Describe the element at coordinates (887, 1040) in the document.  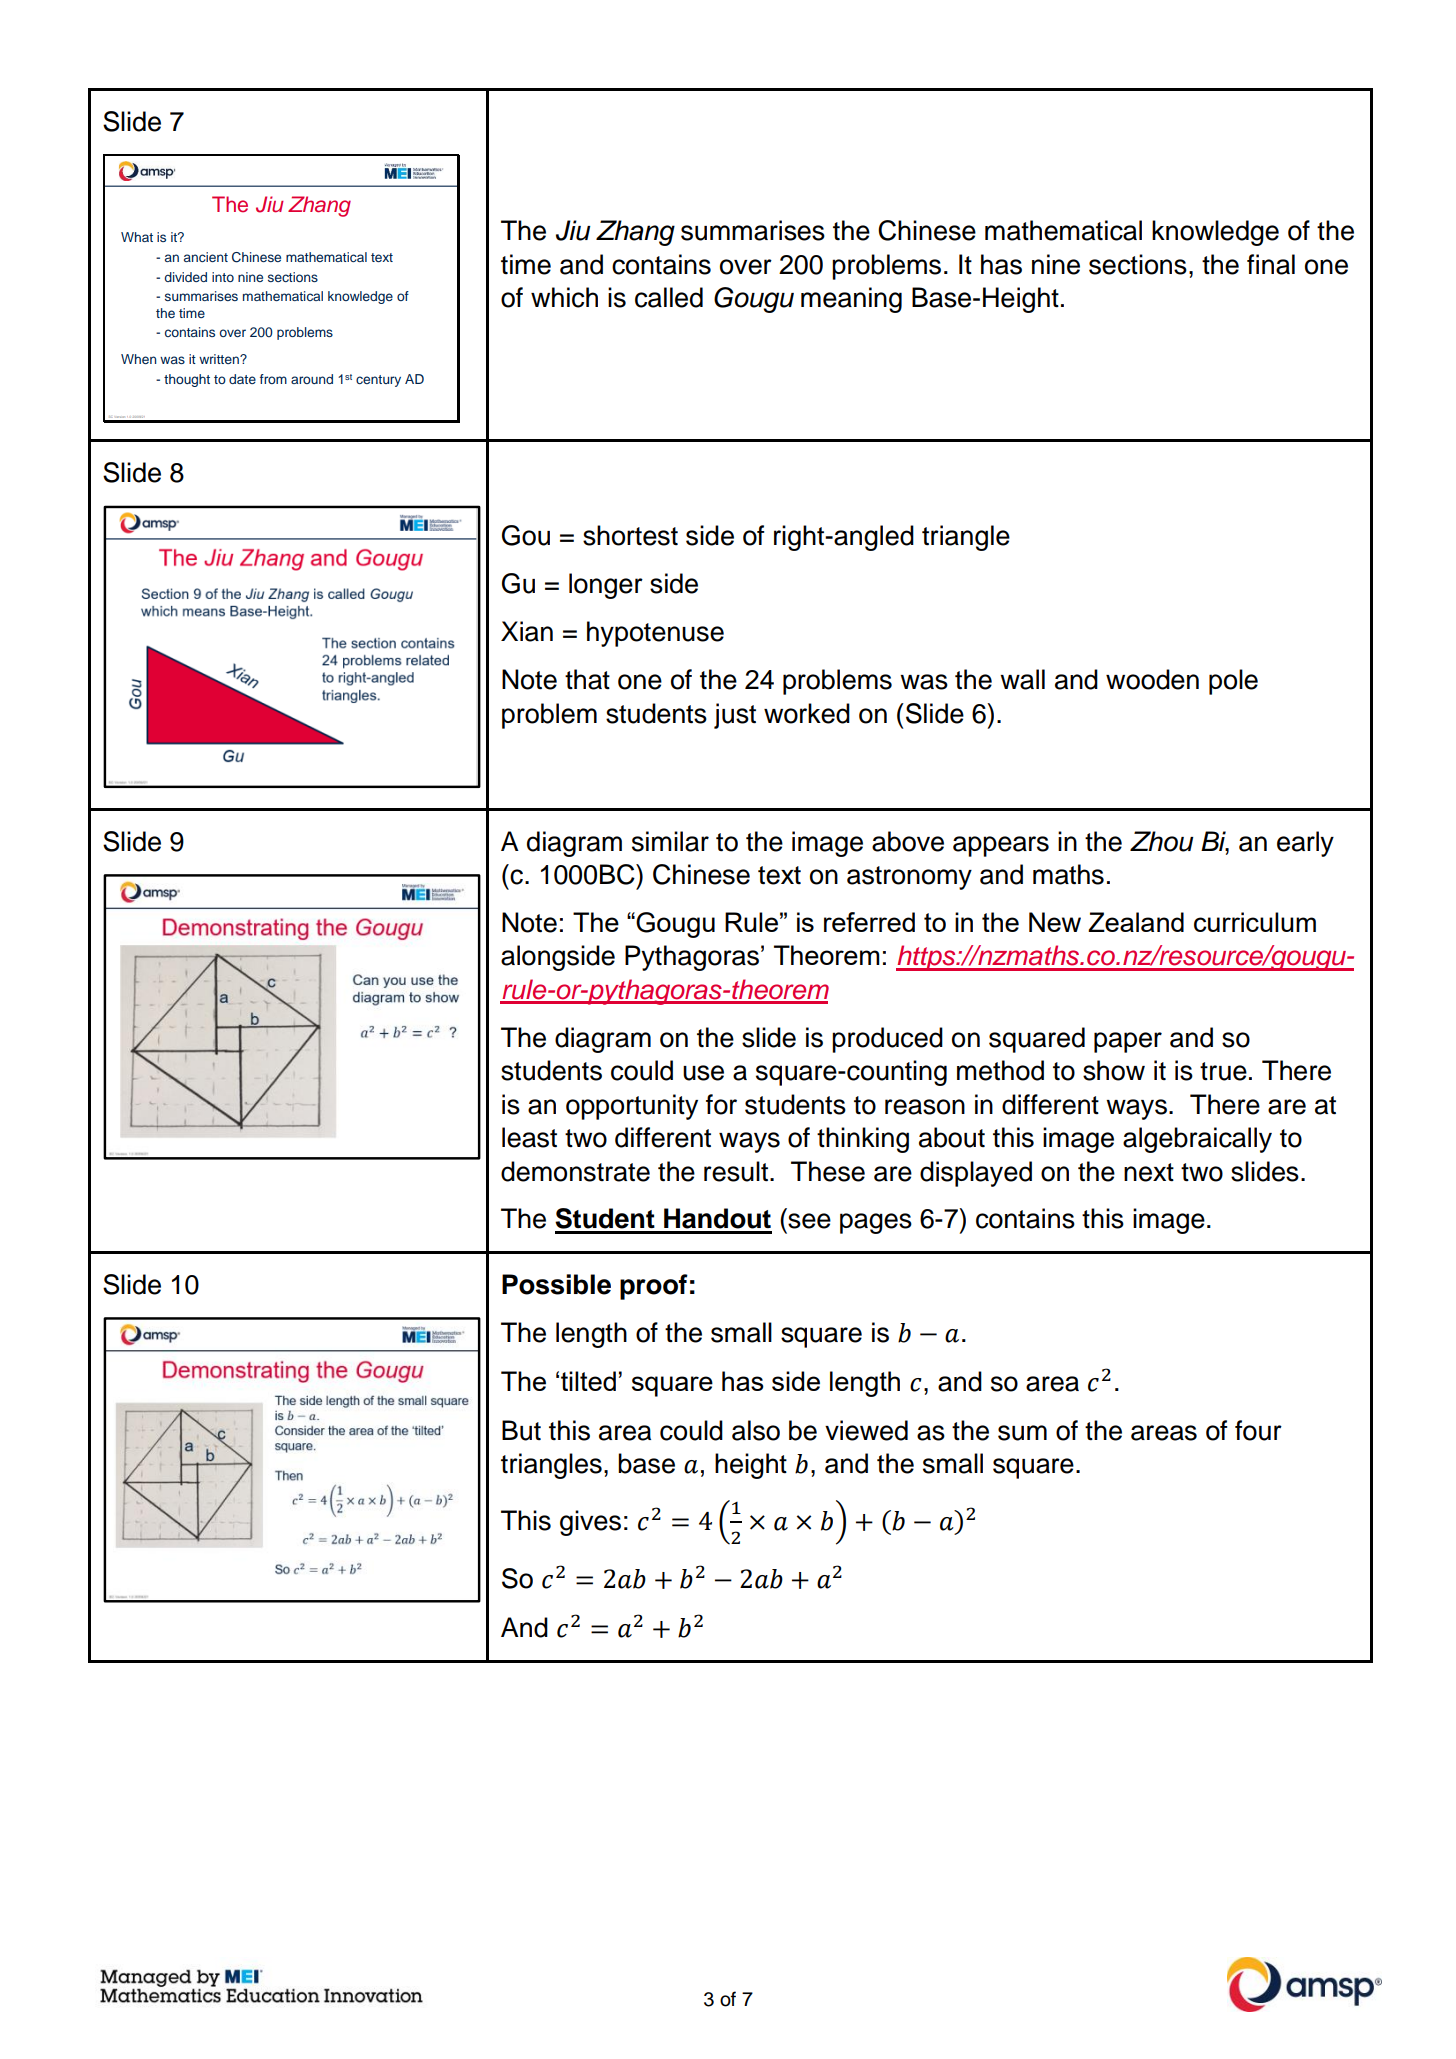
I see `produced` at that location.
